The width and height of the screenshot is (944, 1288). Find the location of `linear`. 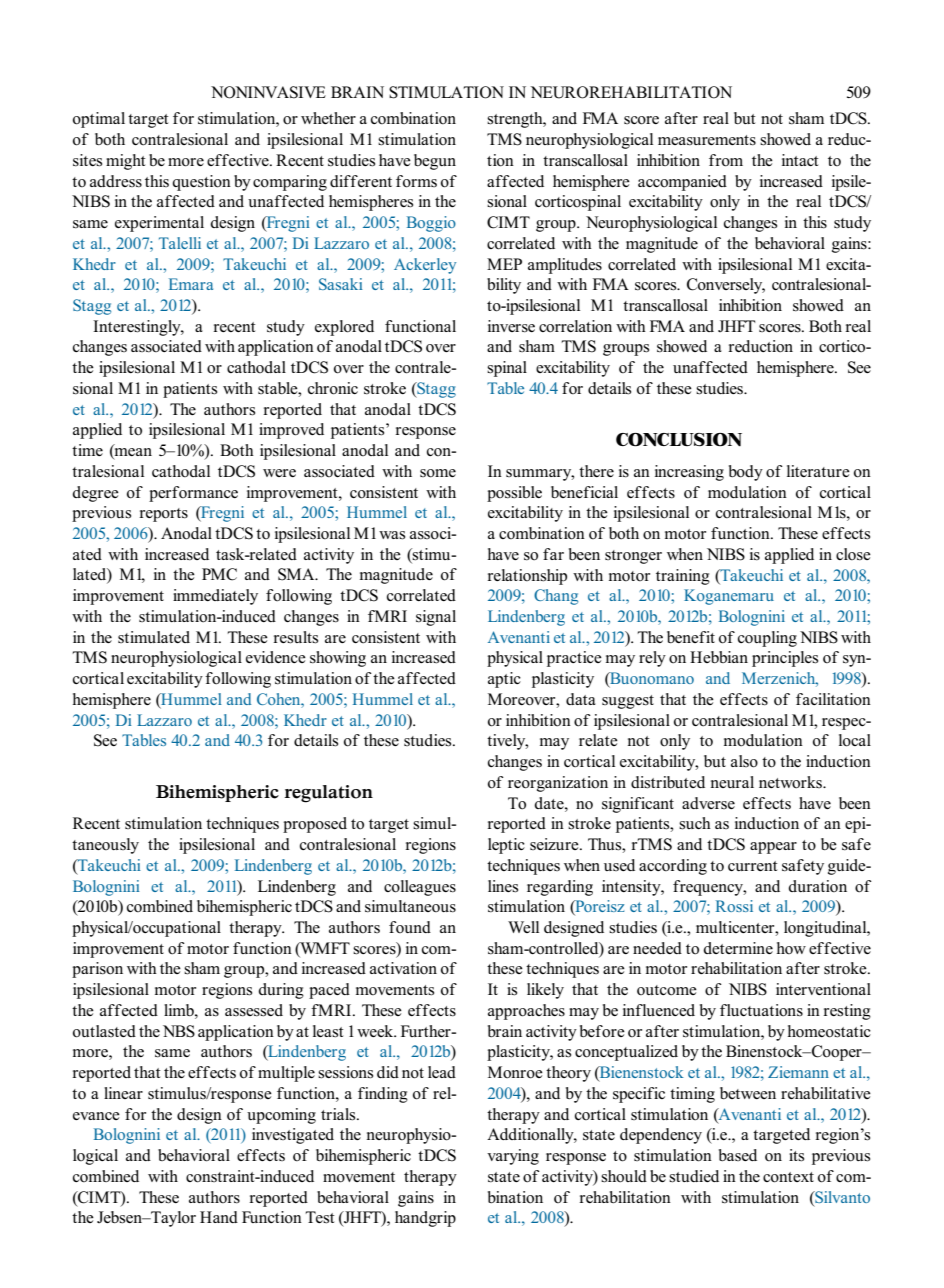

linear is located at coordinates (123, 1093).
